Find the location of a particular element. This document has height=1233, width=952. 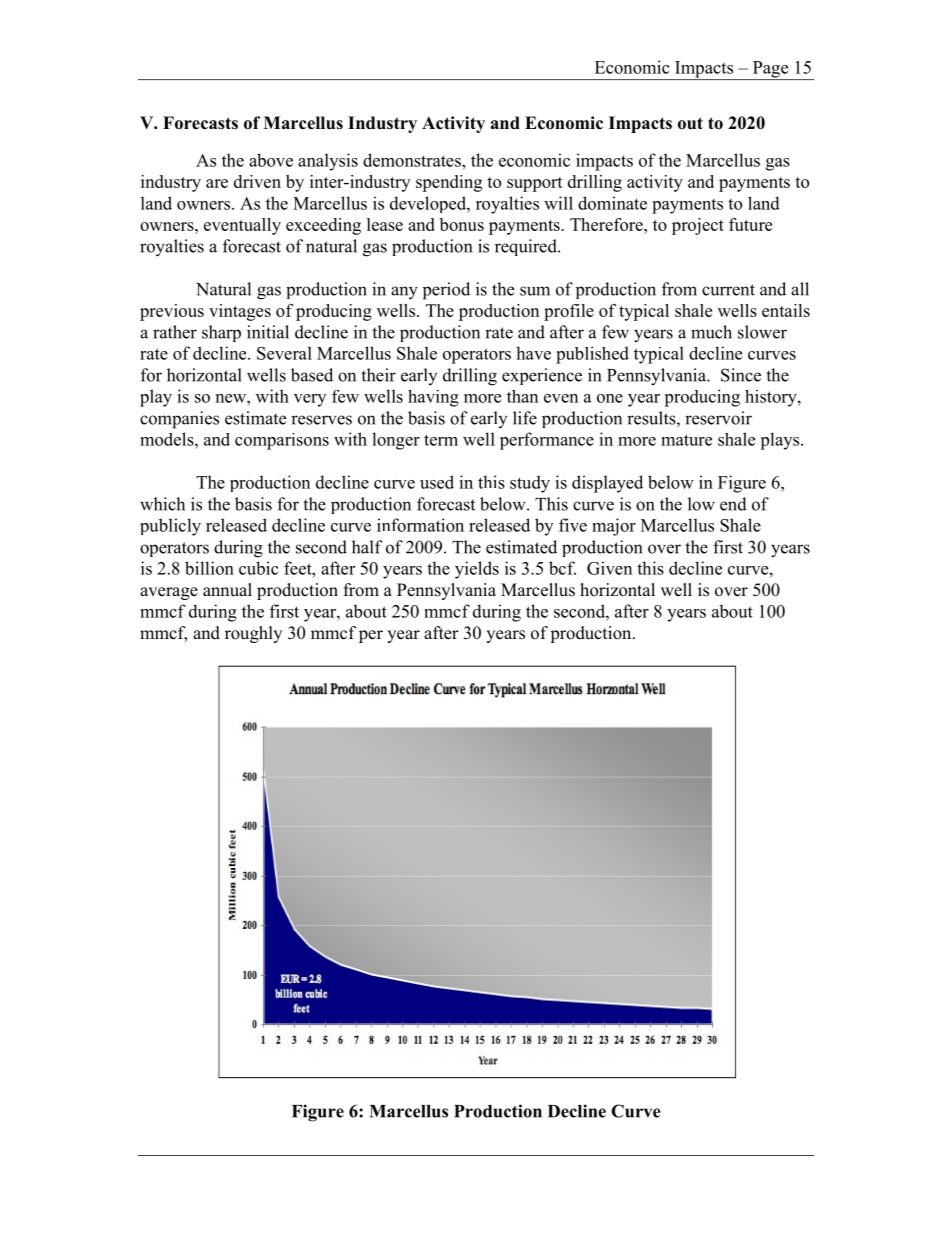

Page is located at coordinates (770, 70).
